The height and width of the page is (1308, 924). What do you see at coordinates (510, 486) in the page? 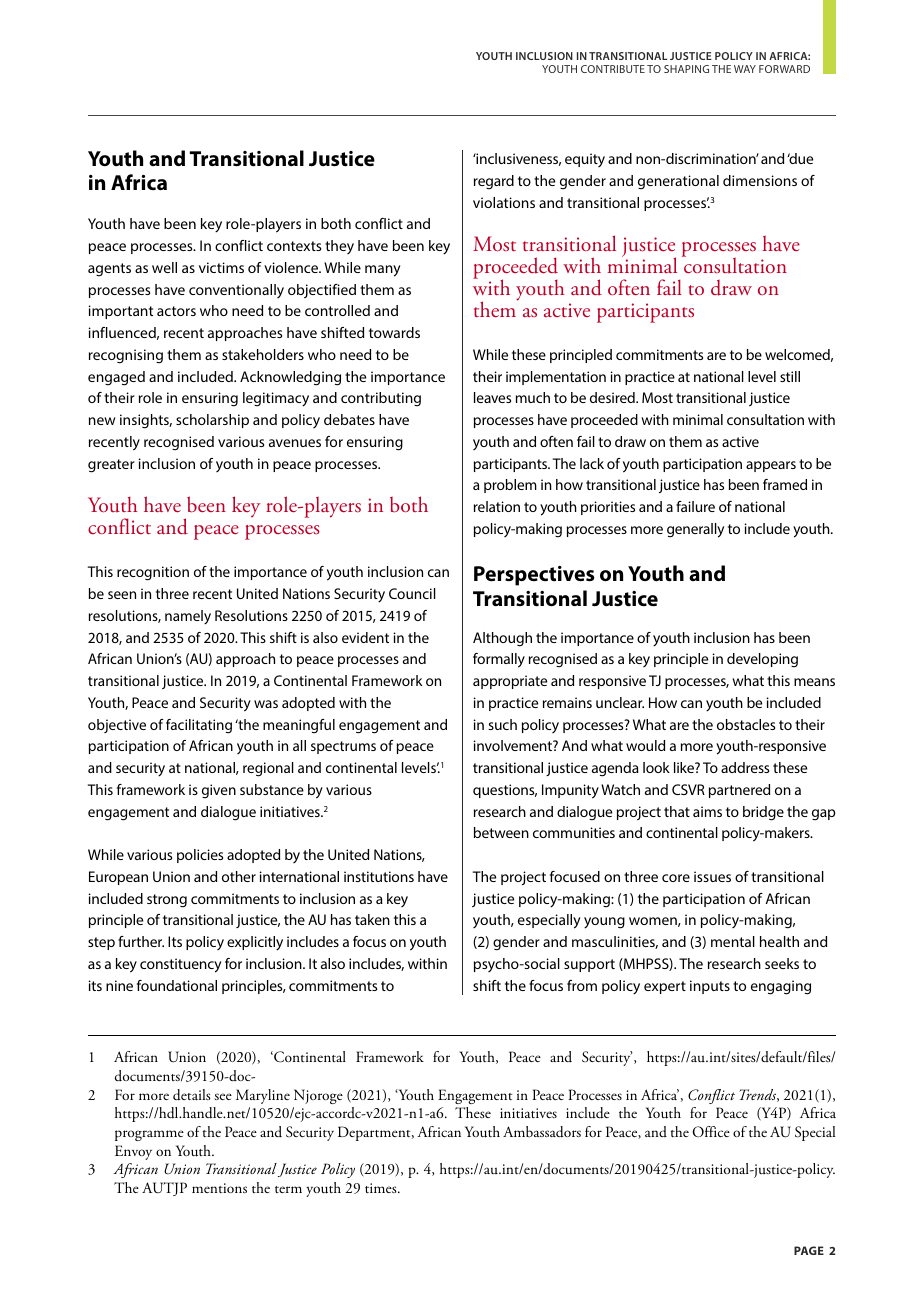
I see `problem` at bounding box center [510, 486].
